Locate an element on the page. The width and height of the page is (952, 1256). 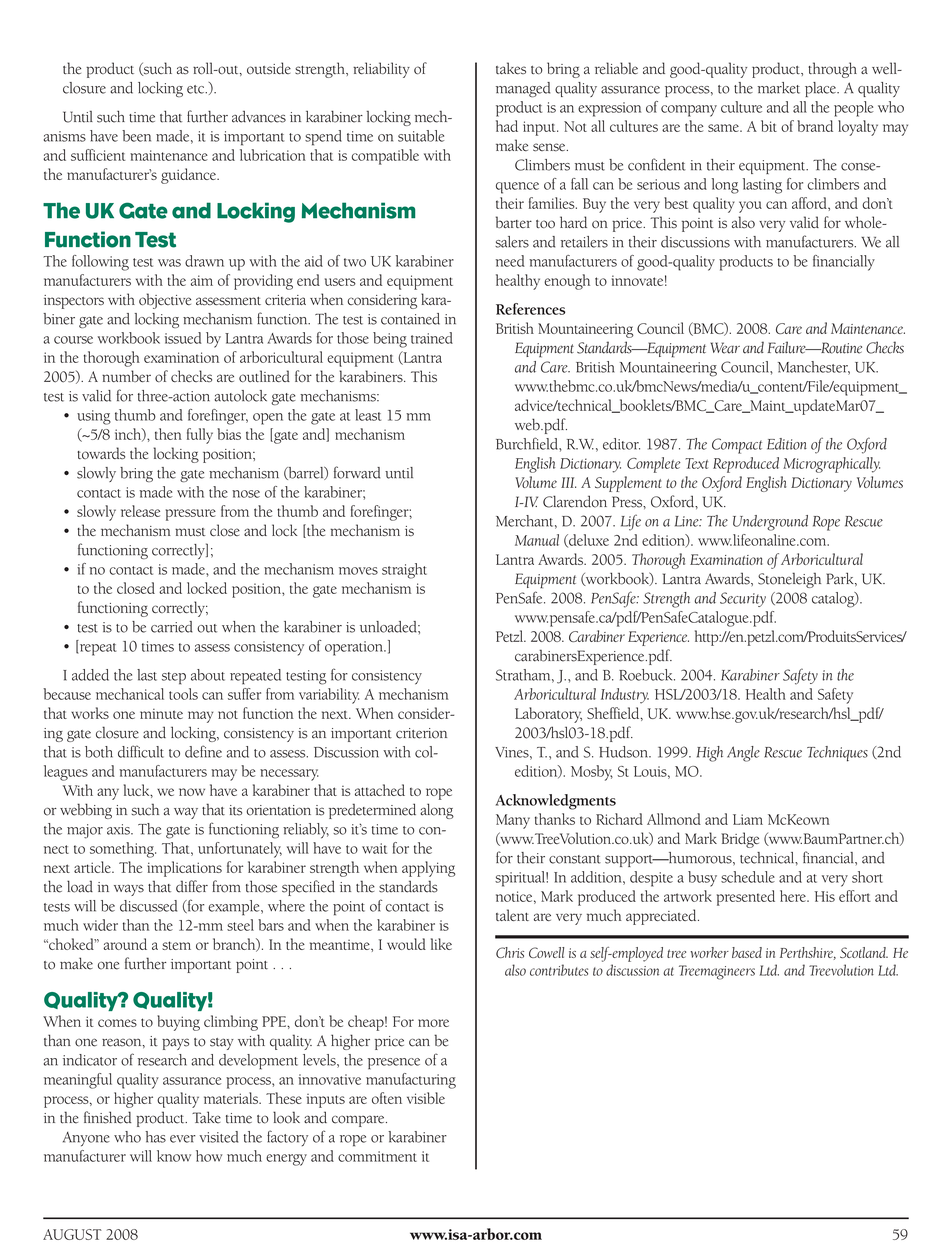
carried is located at coordinates (172, 627).
